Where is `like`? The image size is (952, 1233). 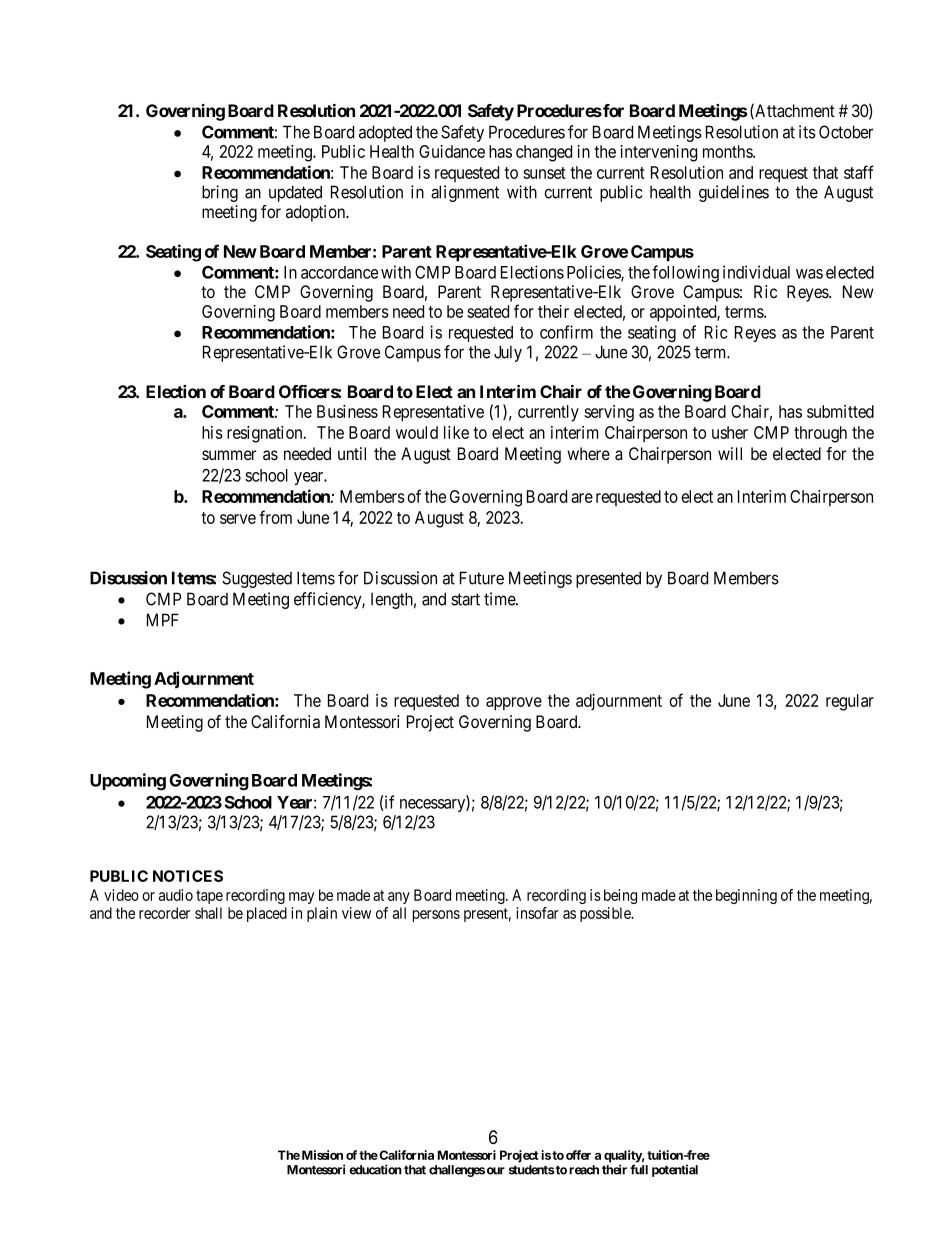 like is located at coordinates (456, 432).
